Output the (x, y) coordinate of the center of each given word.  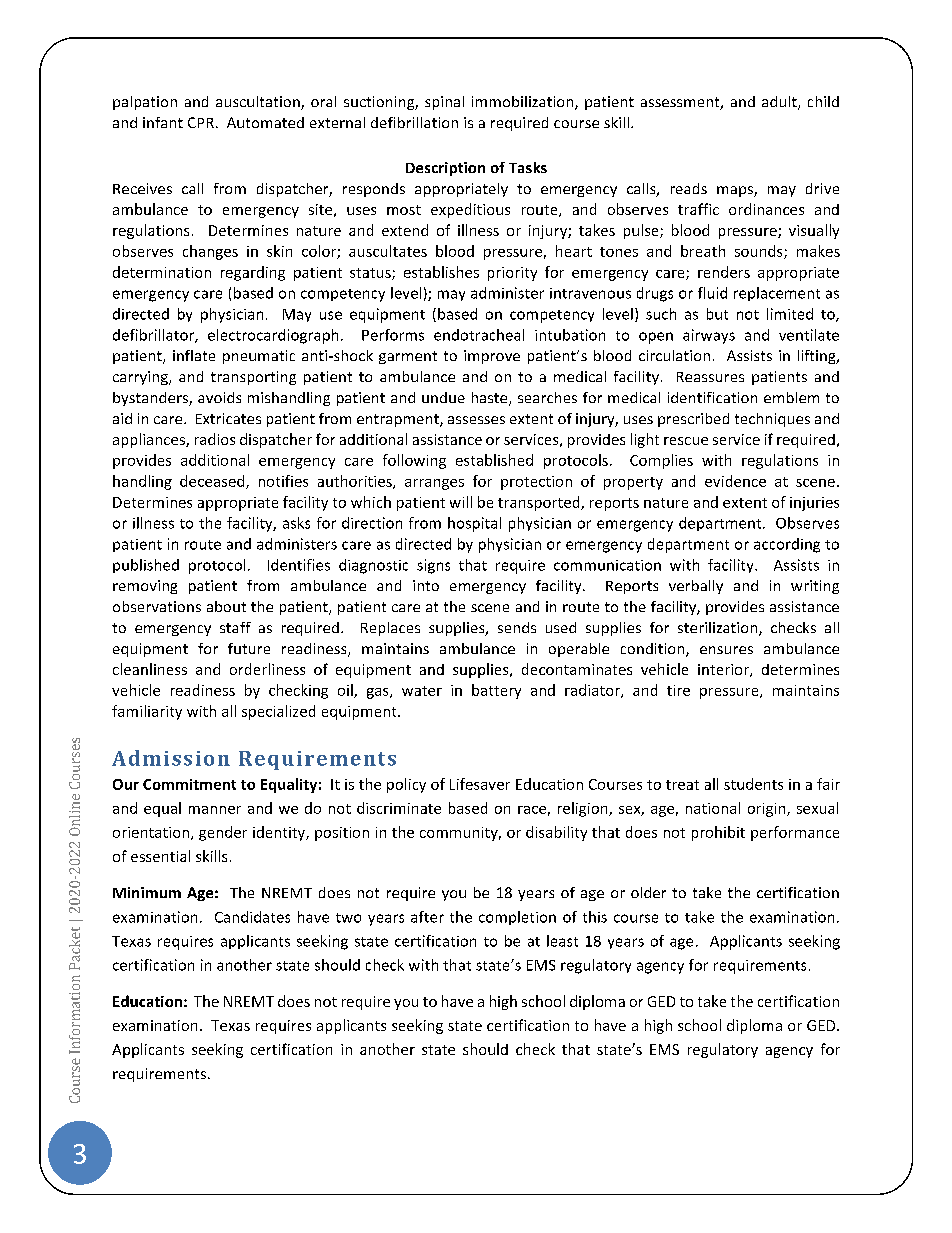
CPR (201, 122)
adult (780, 103)
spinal (444, 103)
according (787, 545)
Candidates (252, 917)
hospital (474, 524)
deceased (213, 482)
